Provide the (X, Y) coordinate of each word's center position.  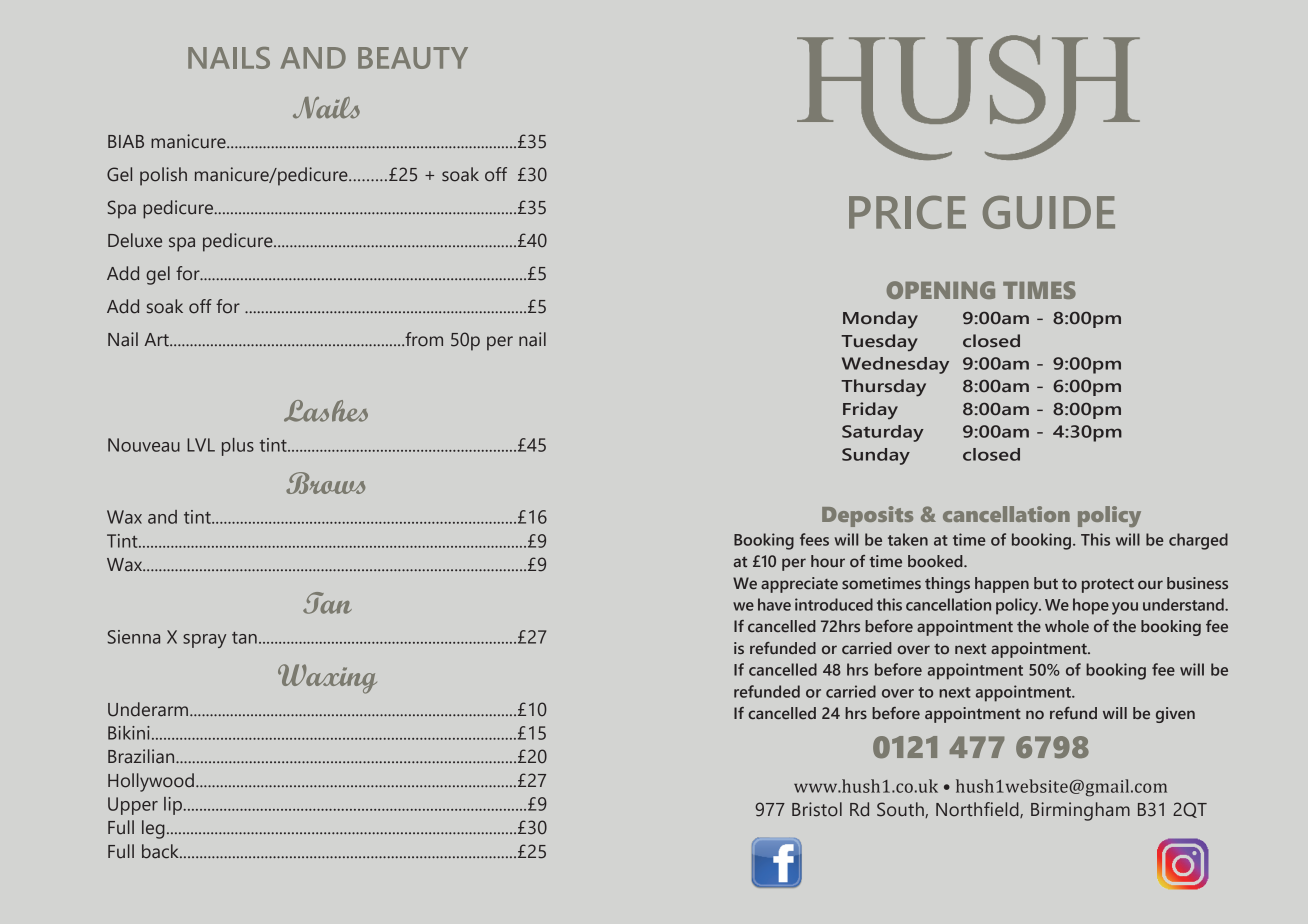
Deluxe (135, 240)
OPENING (941, 290)
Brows (325, 483)
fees (814, 539)
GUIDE (1049, 212)
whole (1067, 626)
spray (204, 641)
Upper (133, 806)
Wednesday (895, 365)
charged (1198, 541)
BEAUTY (413, 58)
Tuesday (879, 342)
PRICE (907, 212)
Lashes (326, 411)
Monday (880, 319)
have (774, 604)
